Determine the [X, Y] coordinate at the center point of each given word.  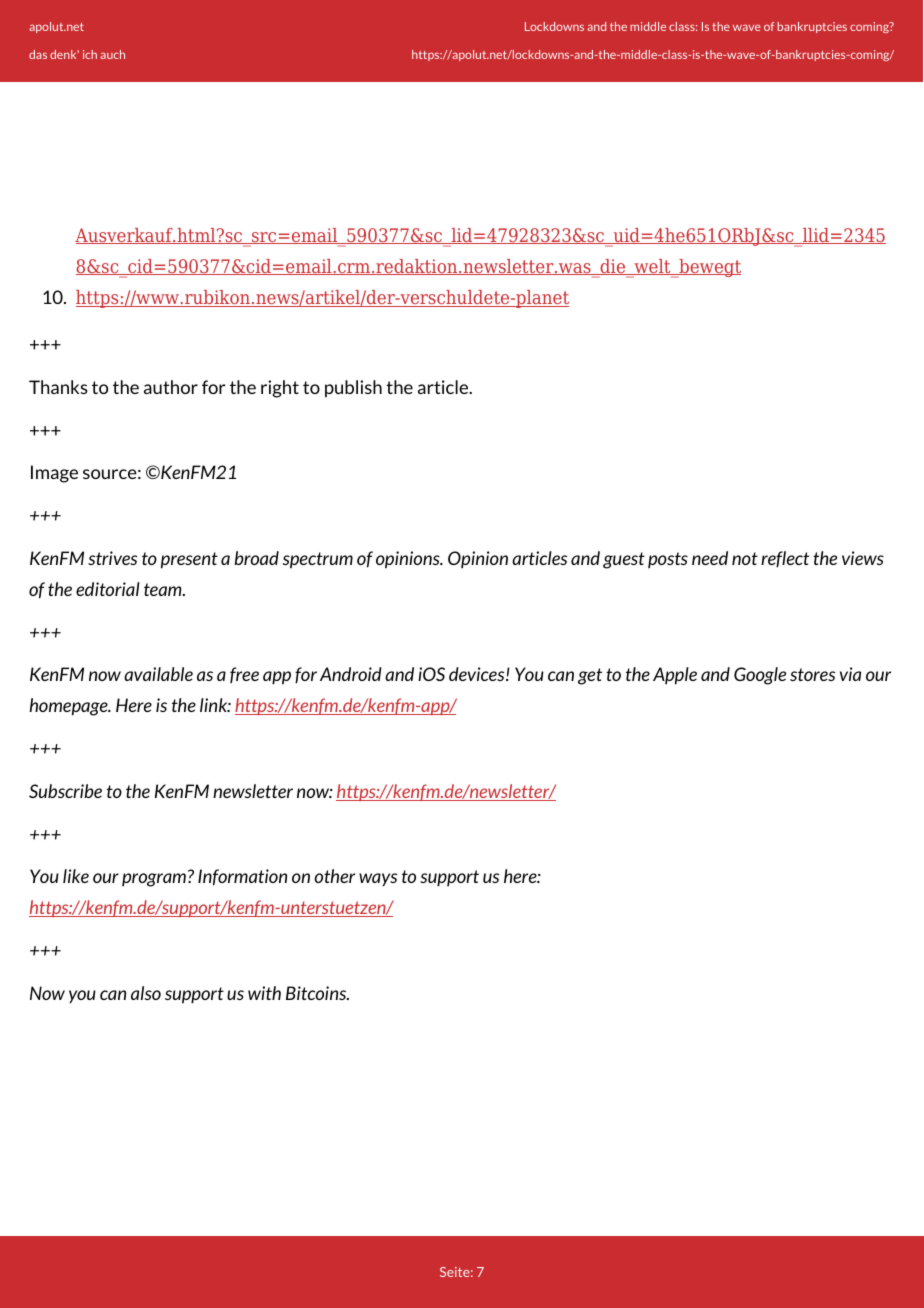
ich [90, 54]
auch [112, 54]
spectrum [318, 560]
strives [112, 558]
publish [353, 388]
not [745, 558]
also [146, 993]
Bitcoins [317, 993]
